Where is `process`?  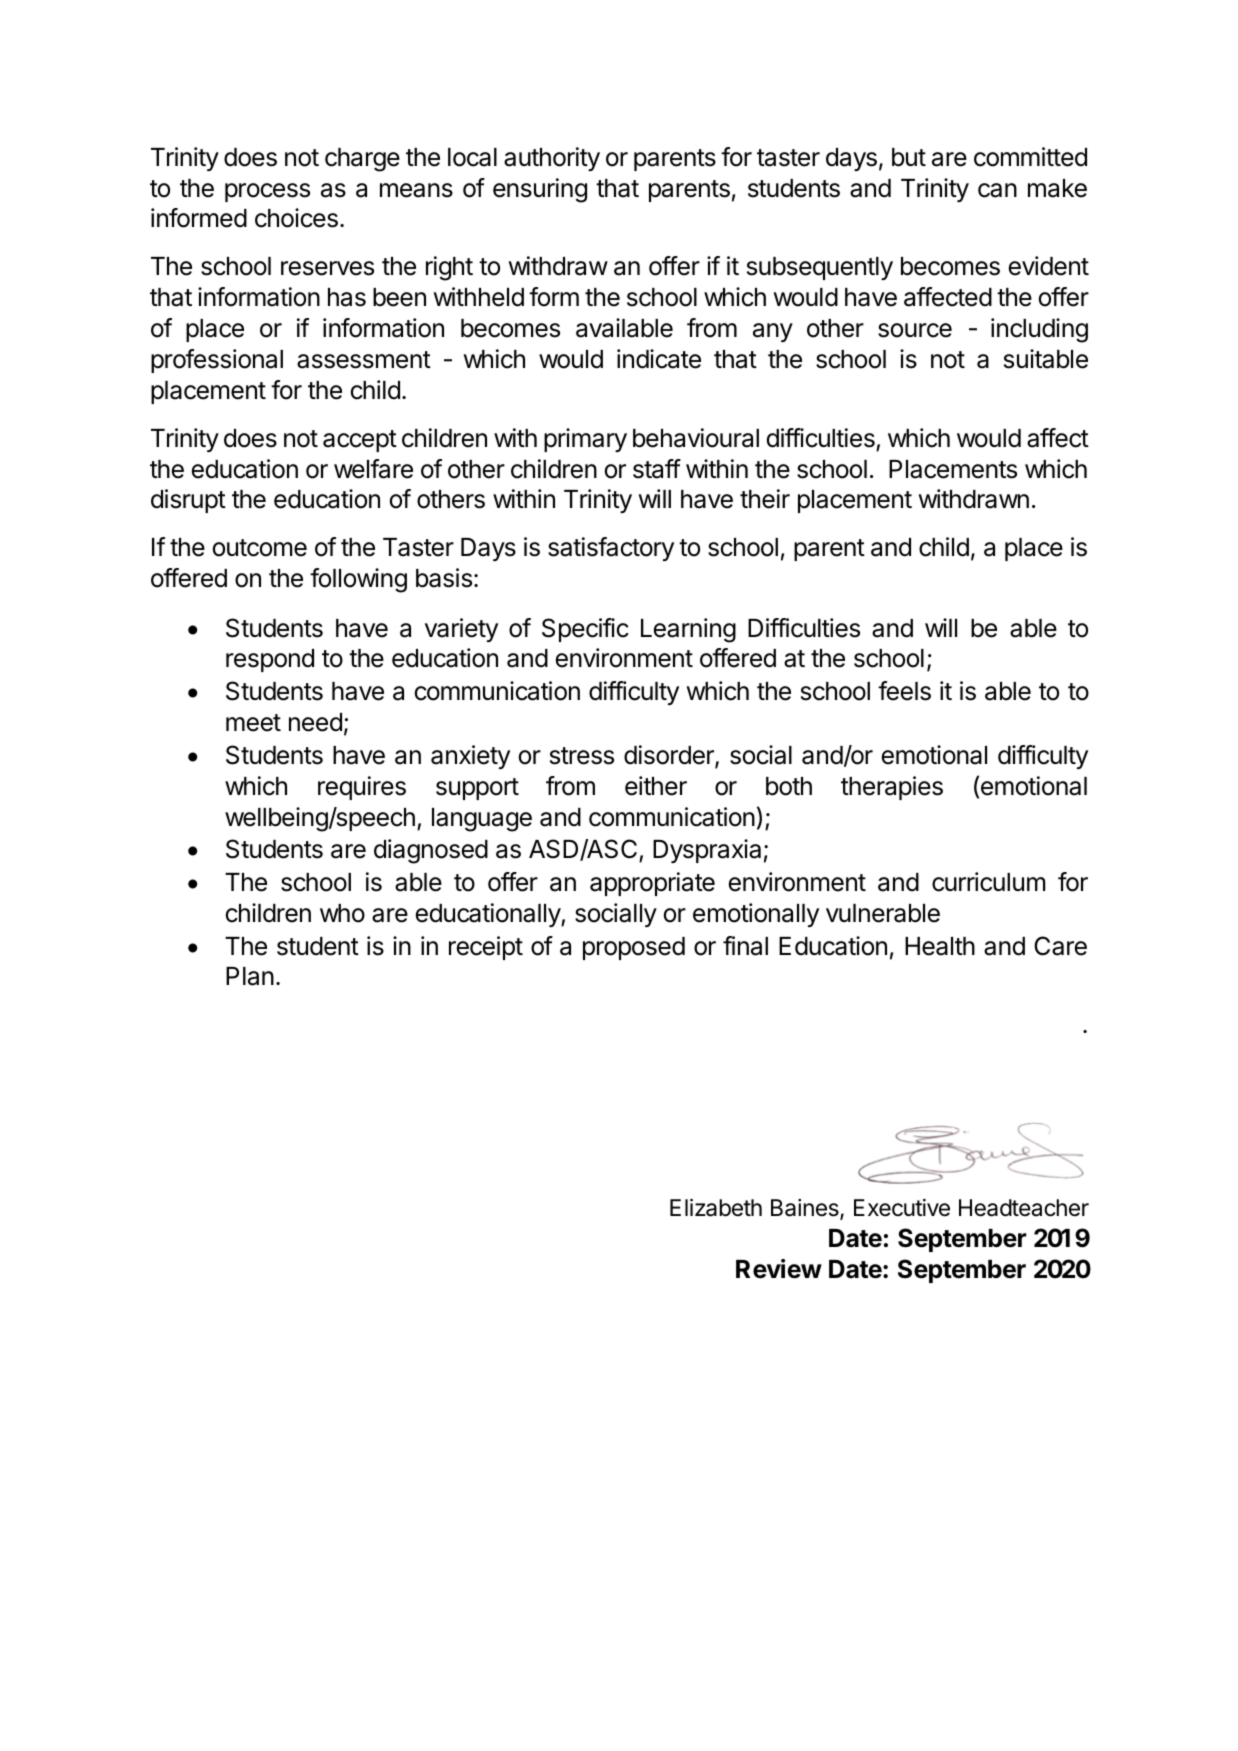 process is located at coordinates (267, 192).
